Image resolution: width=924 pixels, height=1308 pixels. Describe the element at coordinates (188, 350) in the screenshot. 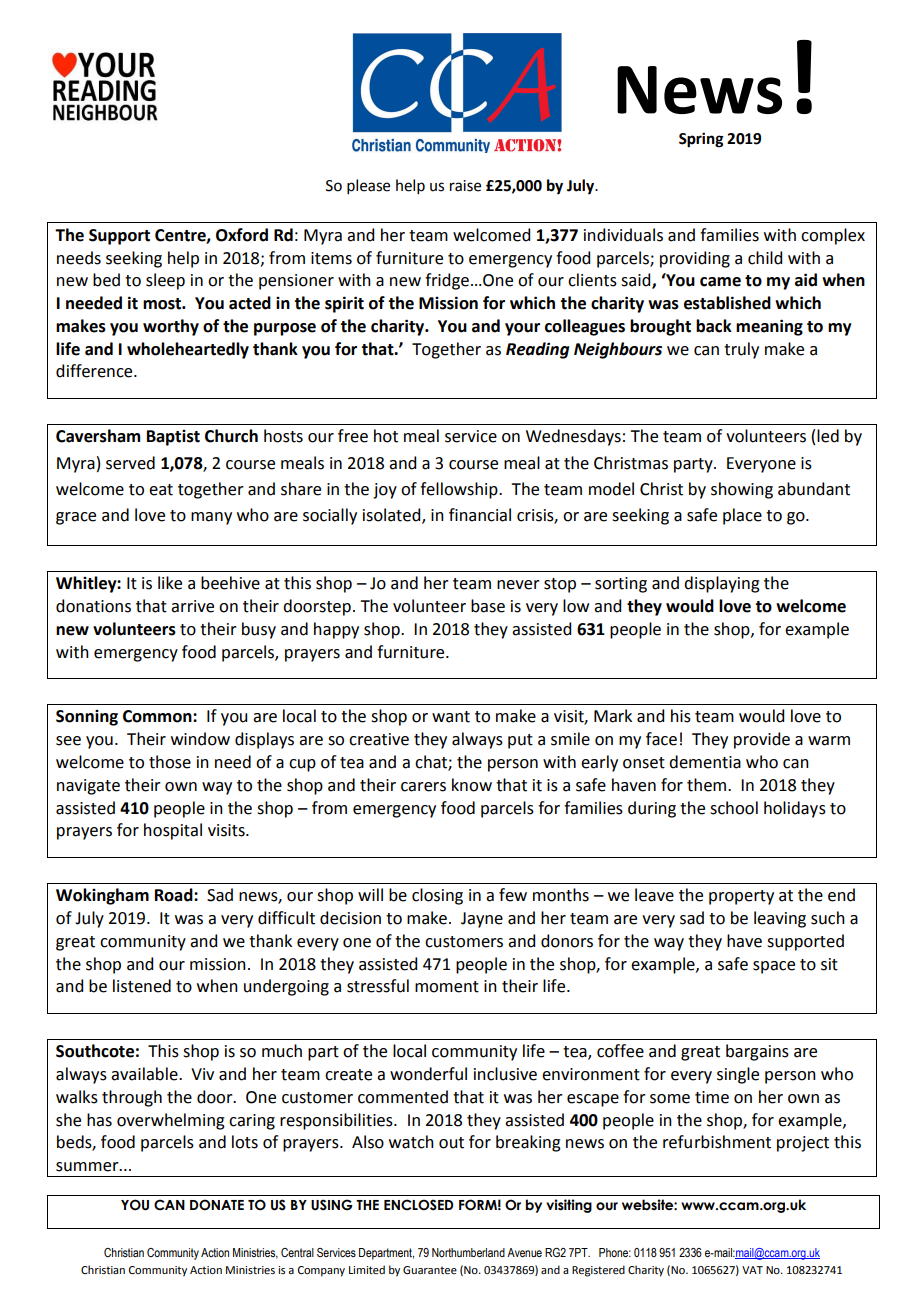

I see `wholeheartedly` at that location.
